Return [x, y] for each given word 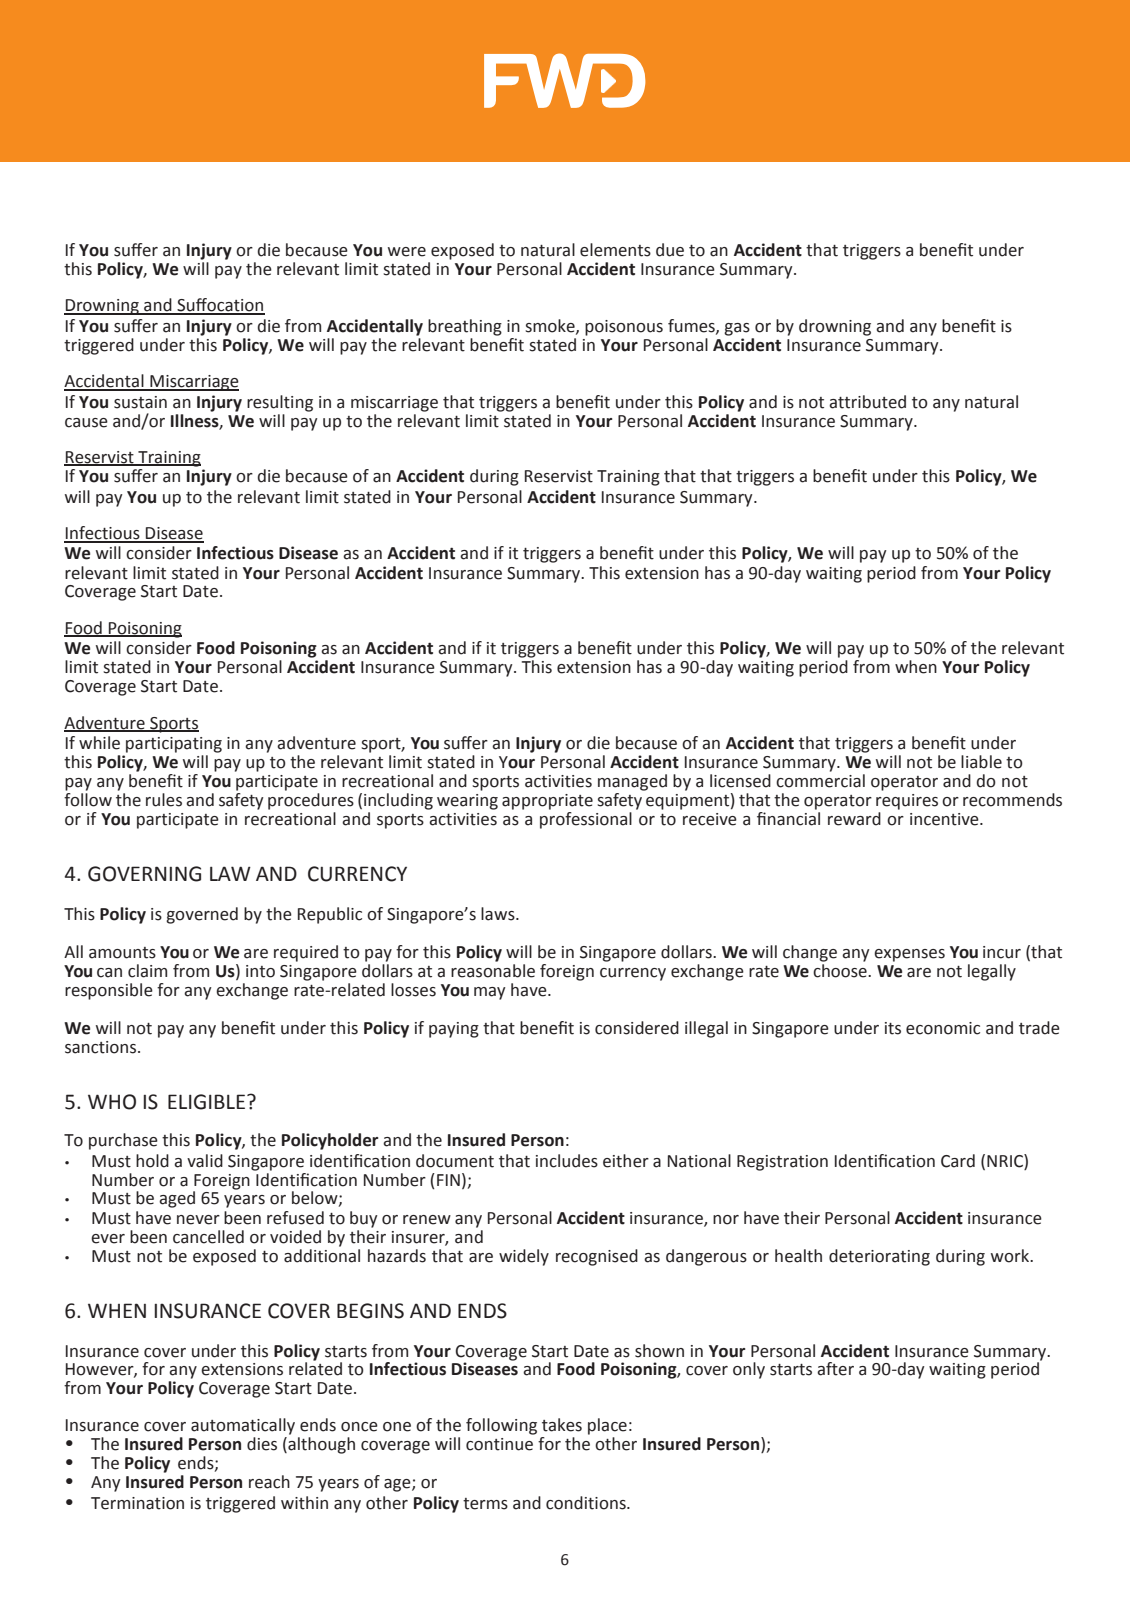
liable [981, 762]
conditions [587, 1503]
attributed [867, 402]
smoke [551, 326]
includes [567, 1161]
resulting [280, 403]
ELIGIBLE [206, 1102]
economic [943, 1028]
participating [174, 745]
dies [262, 1444]
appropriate [547, 802]
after [835, 1369]
